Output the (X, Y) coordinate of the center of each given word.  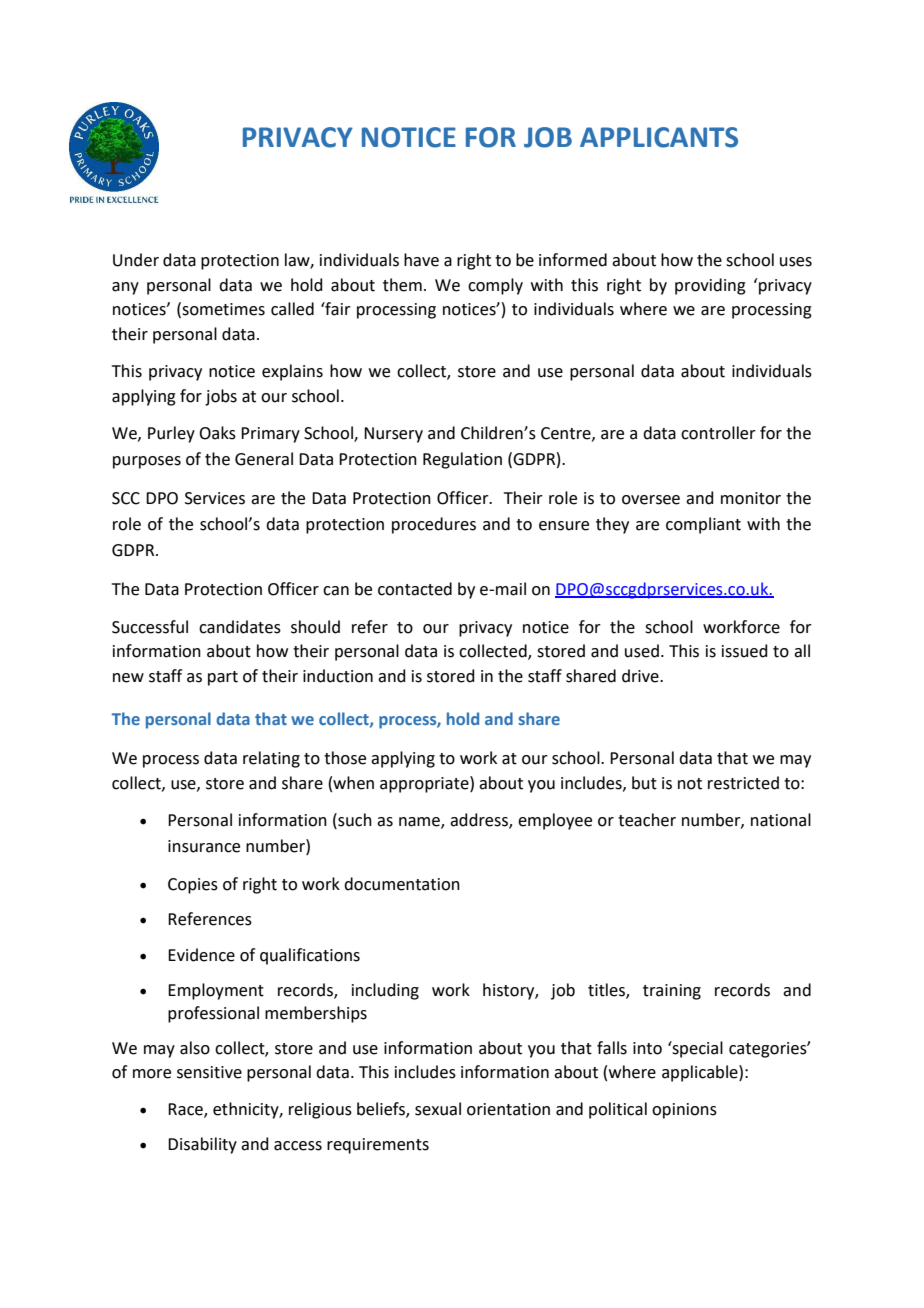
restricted (743, 783)
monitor (751, 498)
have (421, 260)
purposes (147, 462)
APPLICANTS (659, 137)
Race (186, 1110)
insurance (204, 846)
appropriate (425, 784)
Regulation (462, 460)
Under (136, 260)
